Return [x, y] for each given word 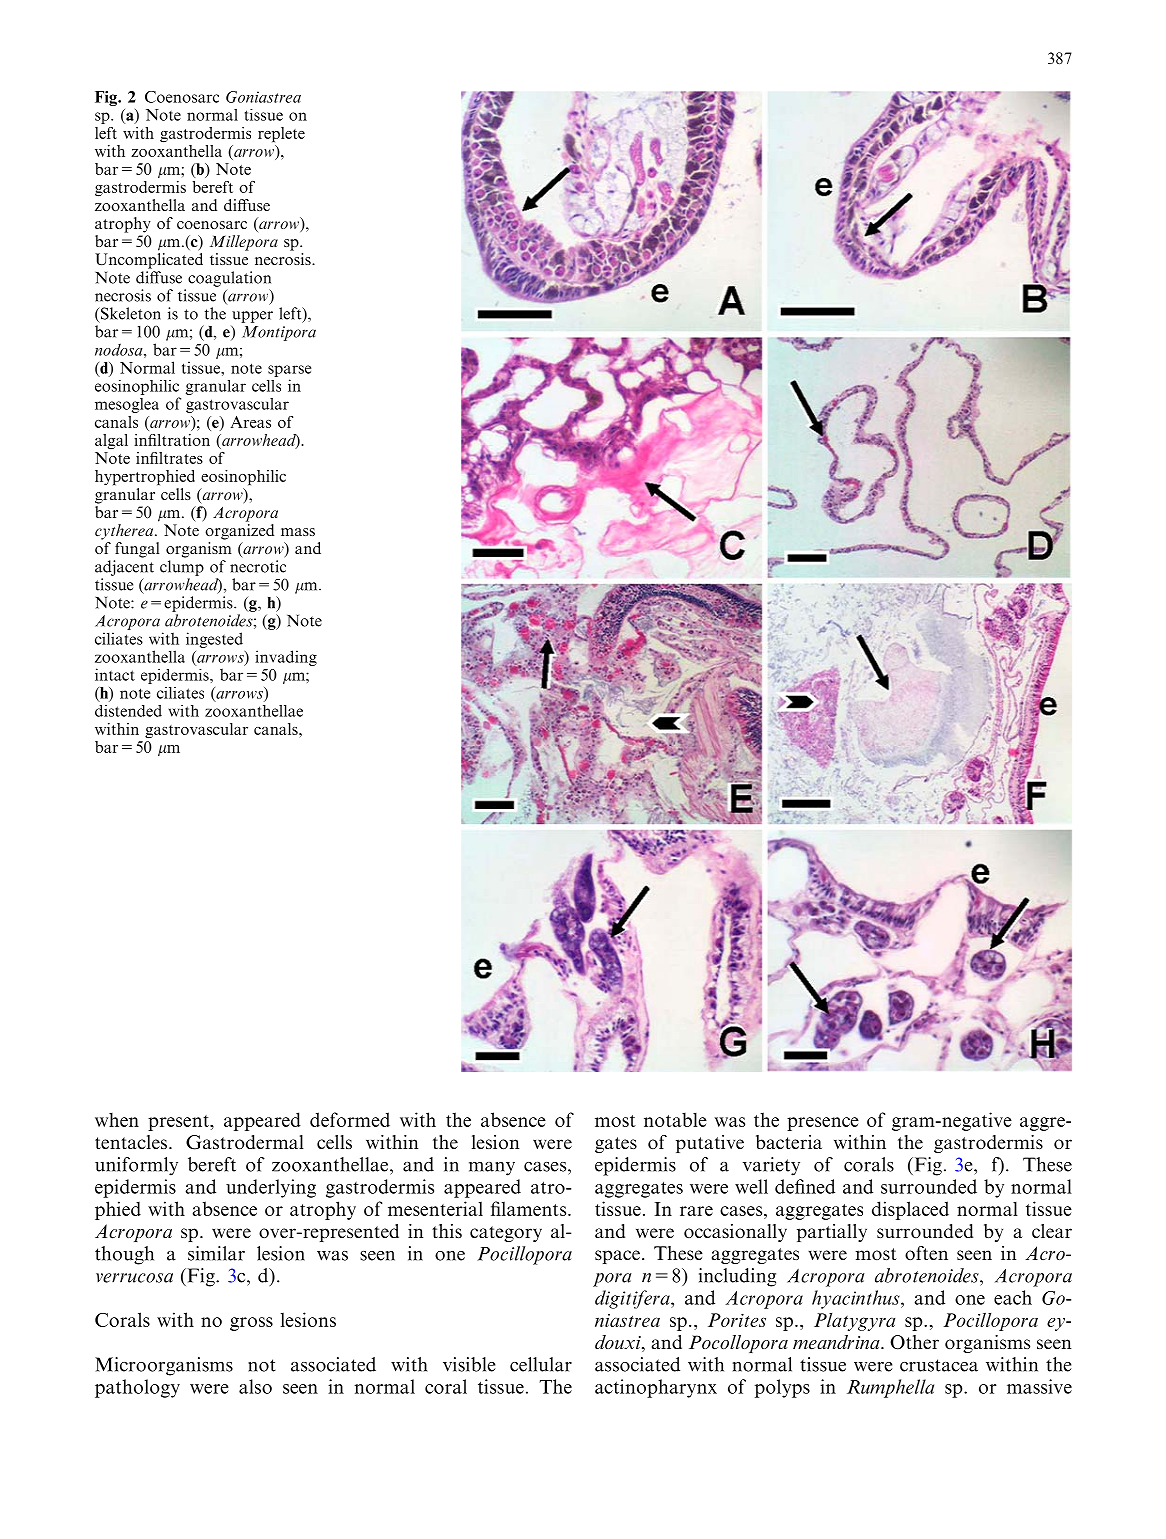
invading [286, 658]
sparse [289, 371]
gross [251, 1324]
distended [128, 711]
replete [281, 135]
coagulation [229, 279]
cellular [541, 1364]
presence [823, 1124]
